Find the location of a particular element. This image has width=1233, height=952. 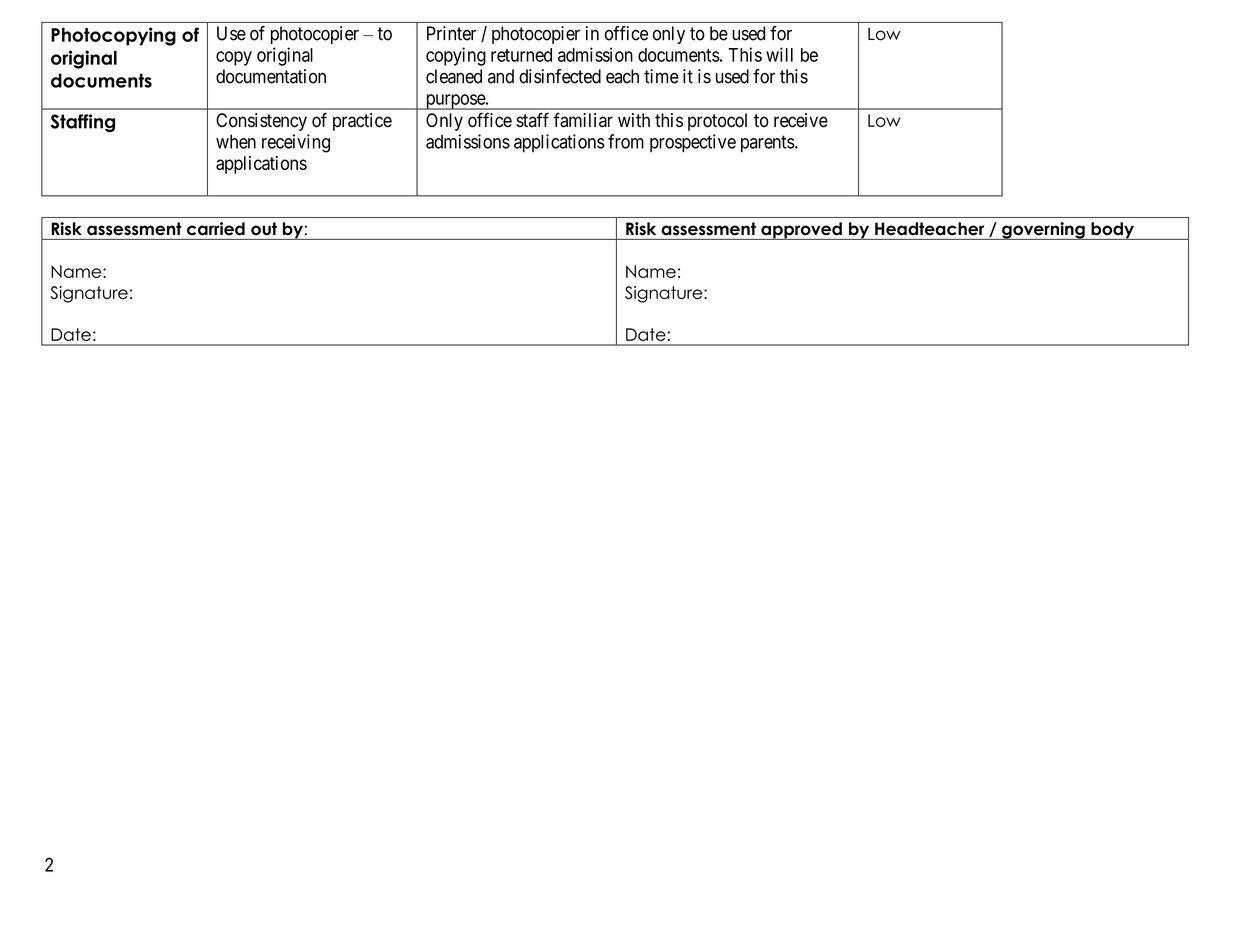

receive is located at coordinates (801, 120).
